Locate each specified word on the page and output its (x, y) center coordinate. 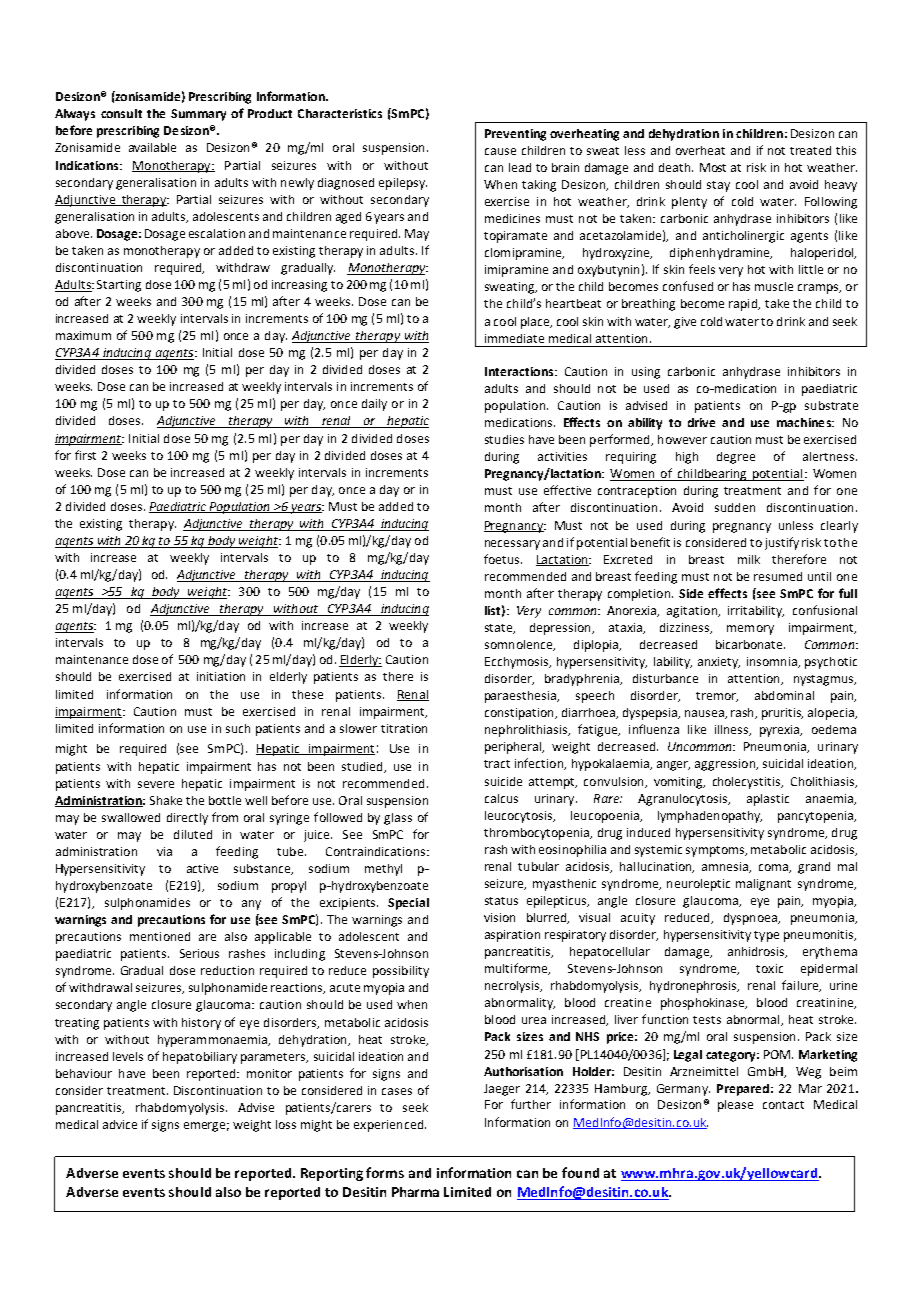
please (735, 1106)
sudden (735, 507)
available (152, 147)
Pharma (415, 1192)
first (85, 455)
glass (398, 819)
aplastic (768, 800)
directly (187, 819)
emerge (206, 1127)
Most (713, 167)
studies (504, 439)
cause (500, 151)
